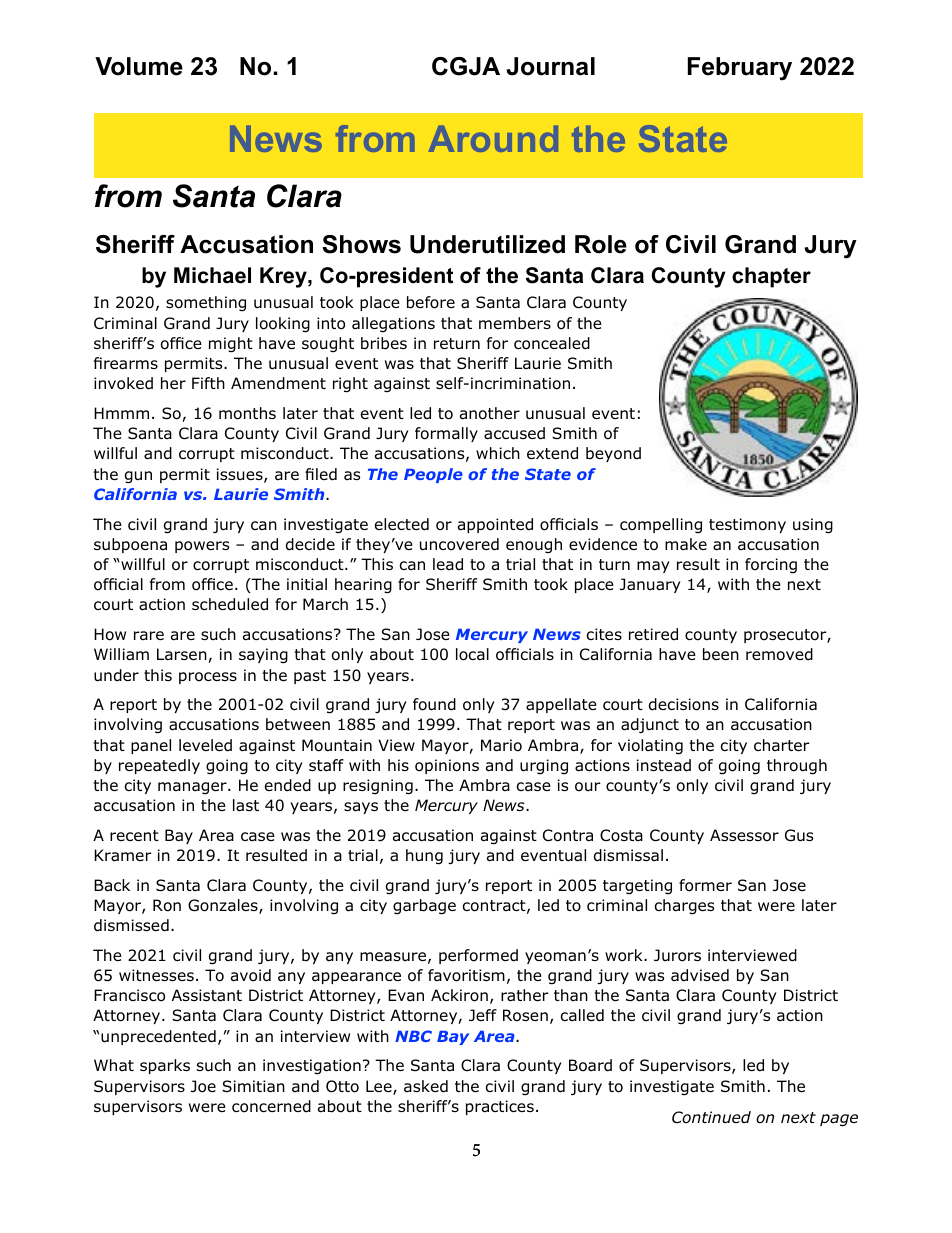 The height and width of the document is (1233, 952). I want to click on another, so click(490, 413).
